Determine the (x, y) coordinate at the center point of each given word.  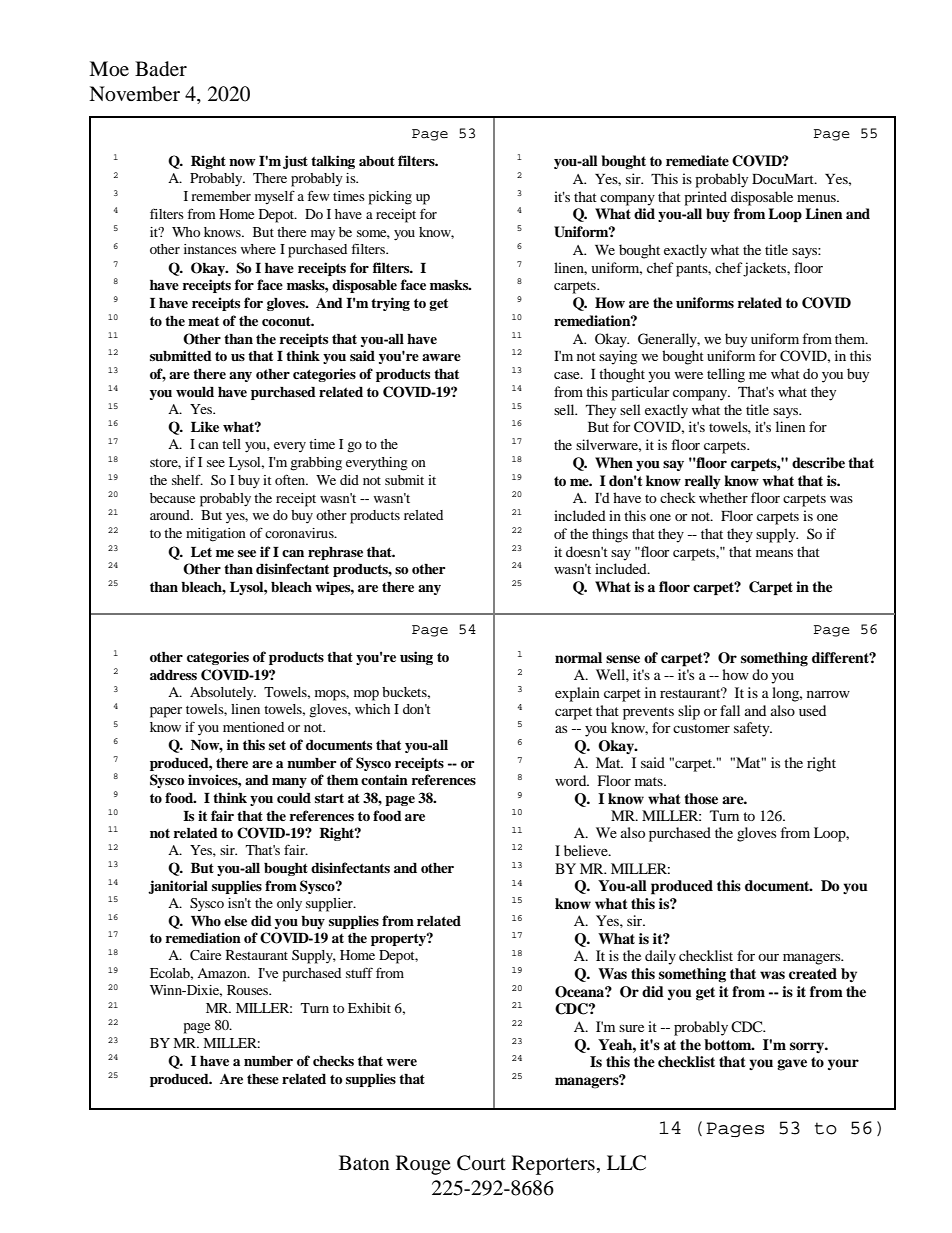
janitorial (178, 887)
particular (640, 393)
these (263, 1079)
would (195, 392)
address (173, 675)
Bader (161, 69)
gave (792, 1065)
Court (481, 1163)
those (701, 798)
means (774, 553)
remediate (697, 161)
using (416, 658)
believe (587, 850)
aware (441, 357)
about (377, 161)
